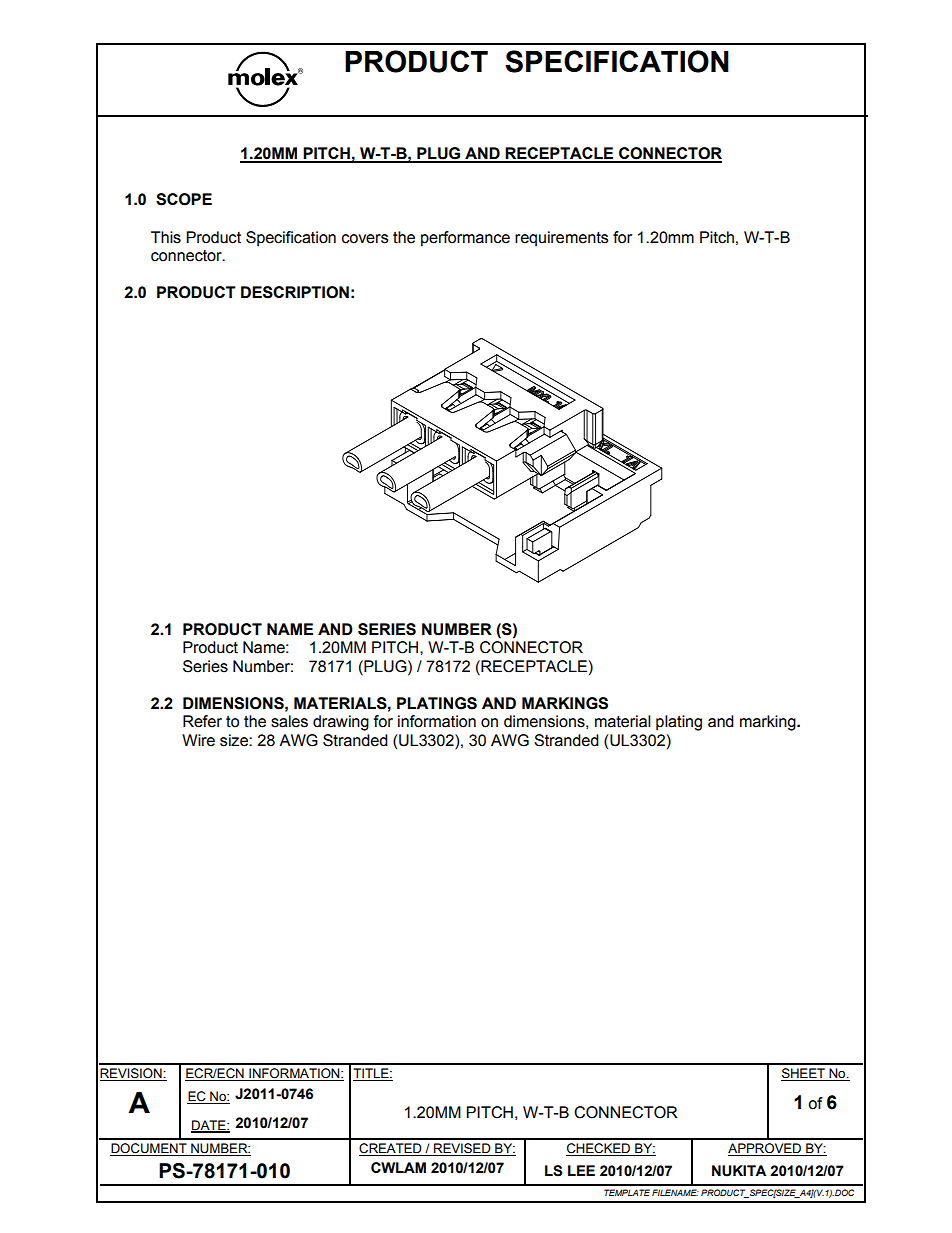  I want to click on DOCUMENT, so click(149, 1149).
